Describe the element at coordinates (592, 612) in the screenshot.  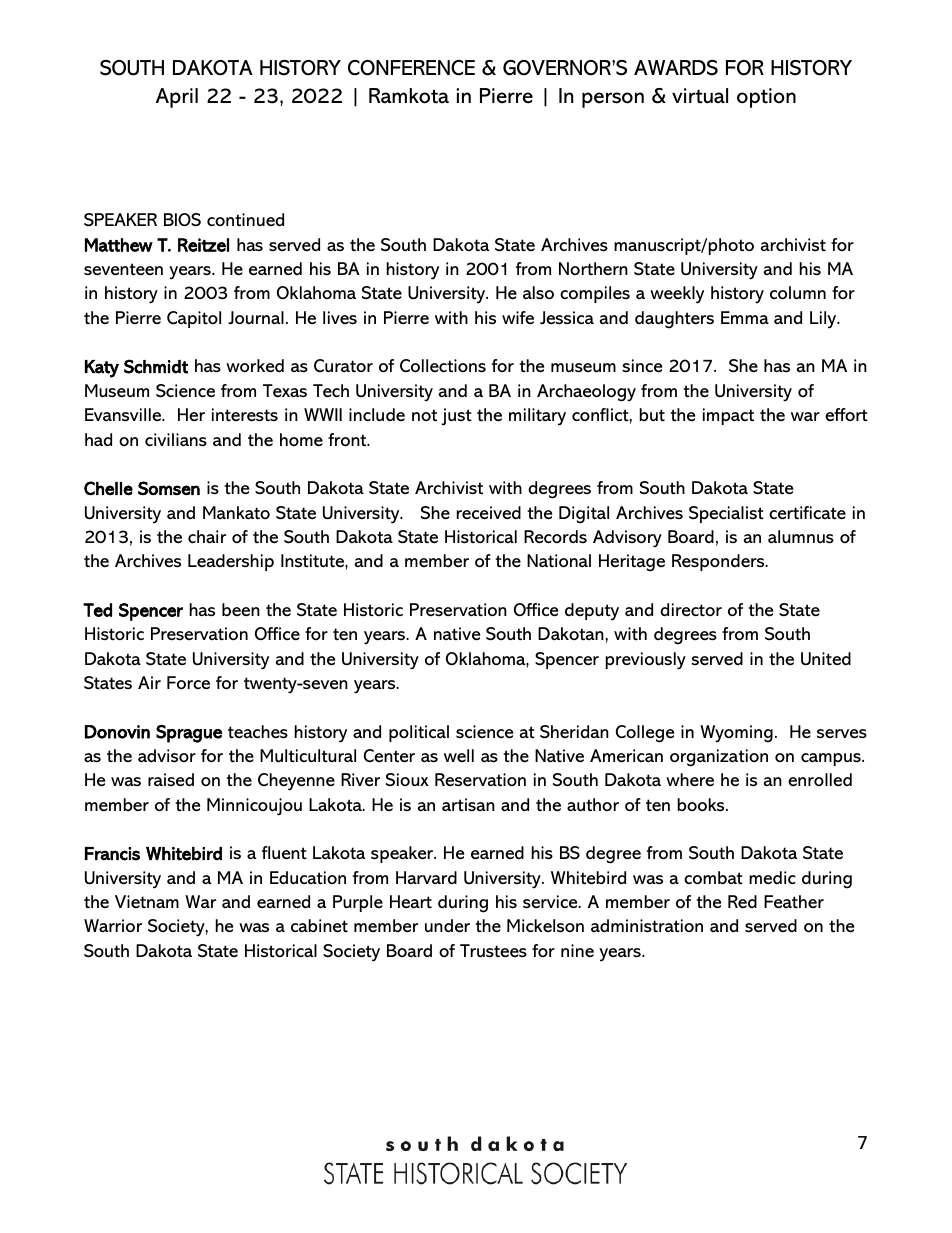
I see `deputy` at that location.
